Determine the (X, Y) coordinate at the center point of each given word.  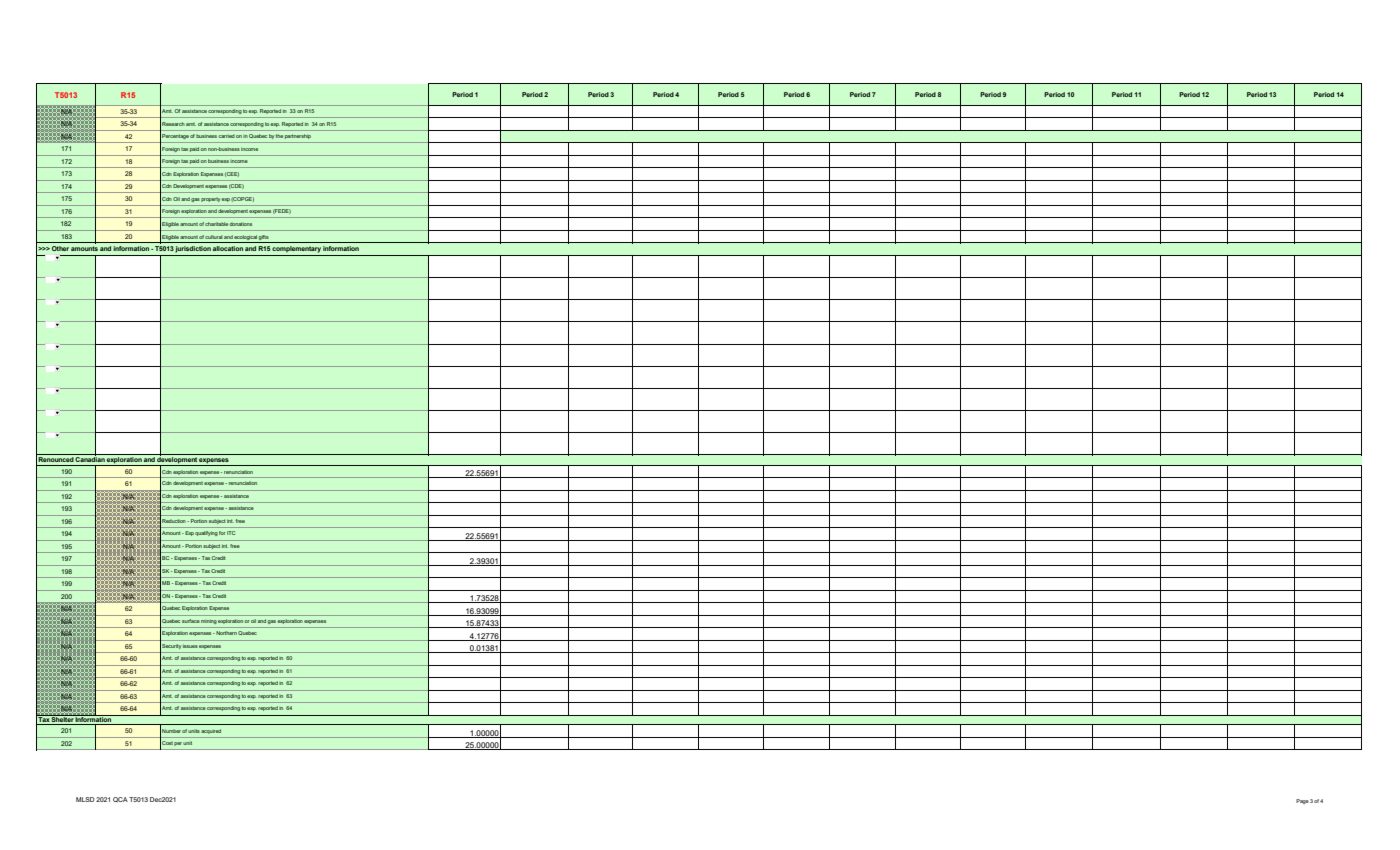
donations (240, 224)
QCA (120, 799)
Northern (225, 633)
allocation (228, 248)
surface (191, 621)
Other (60, 248)
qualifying (206, 533)
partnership (298, 137)
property (211, 200)
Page (1302, 801)
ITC (231, 533)
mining (208, 622)
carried (226, 136)
